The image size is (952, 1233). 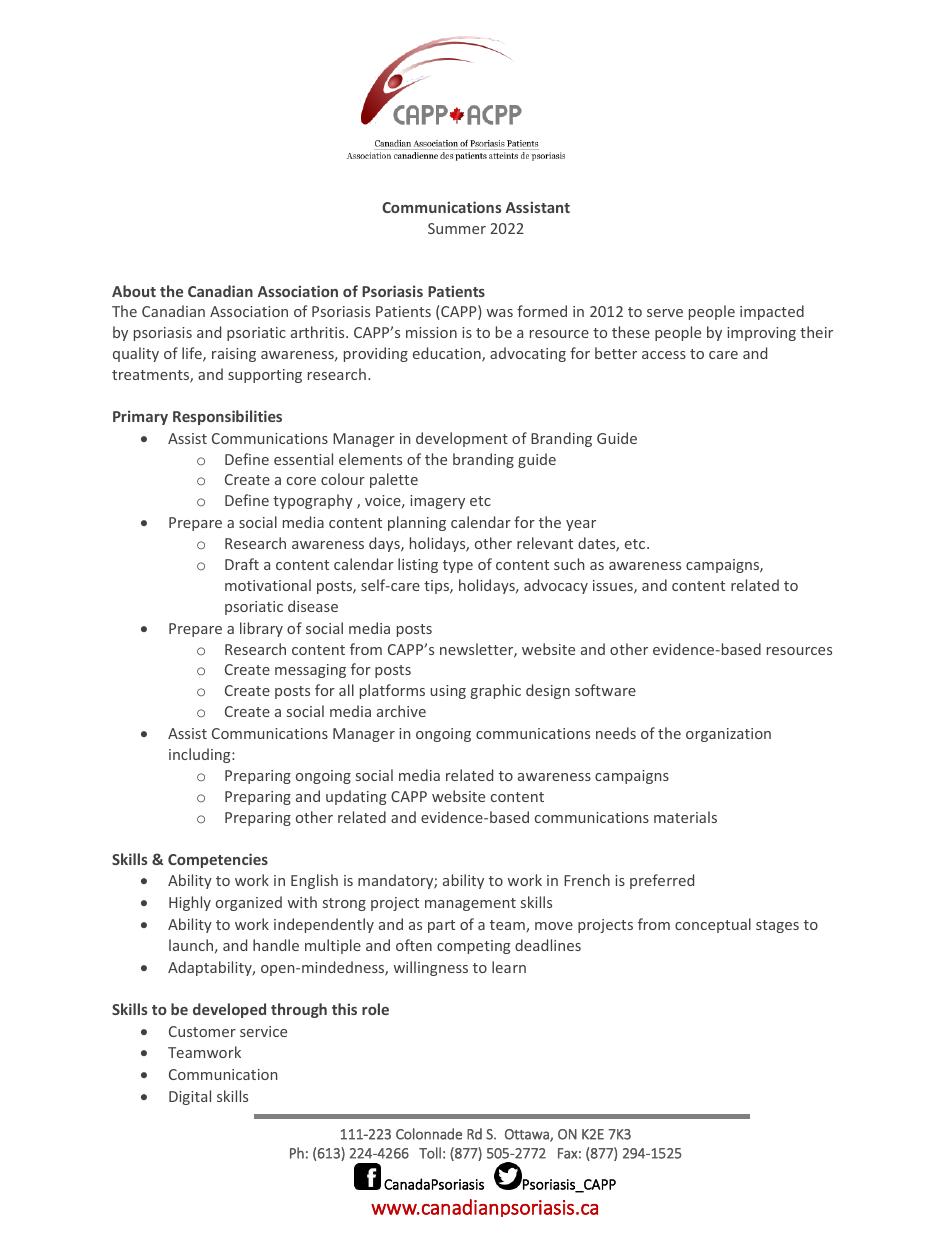 What do you see at coordinates (457, 228) in the screenshot?
I see `Summer` at bounding box center [457, 228].
